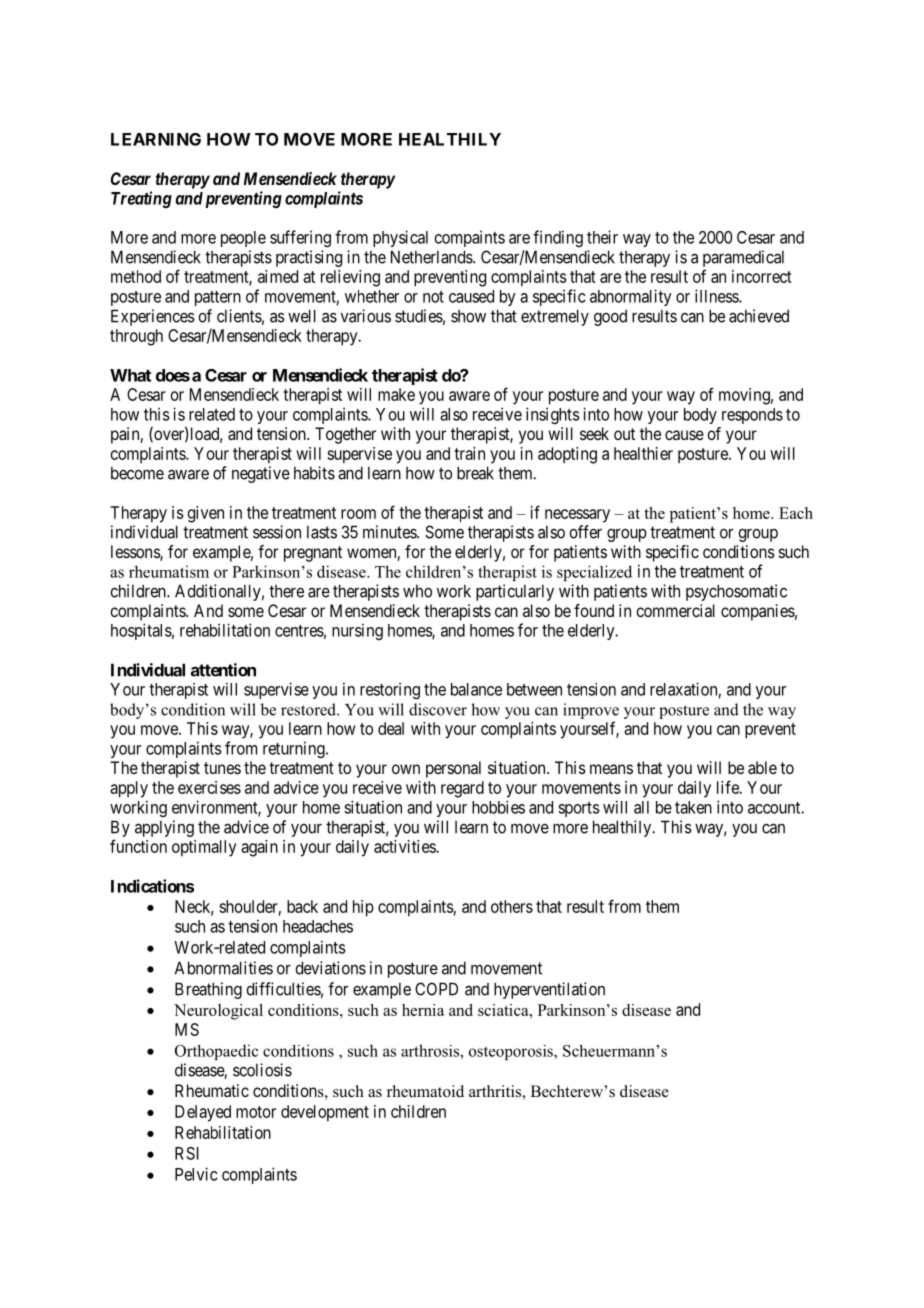  What do you see at coordinates (752, 416) in the image?
I see `responds` at bounding box center [752, 416].
